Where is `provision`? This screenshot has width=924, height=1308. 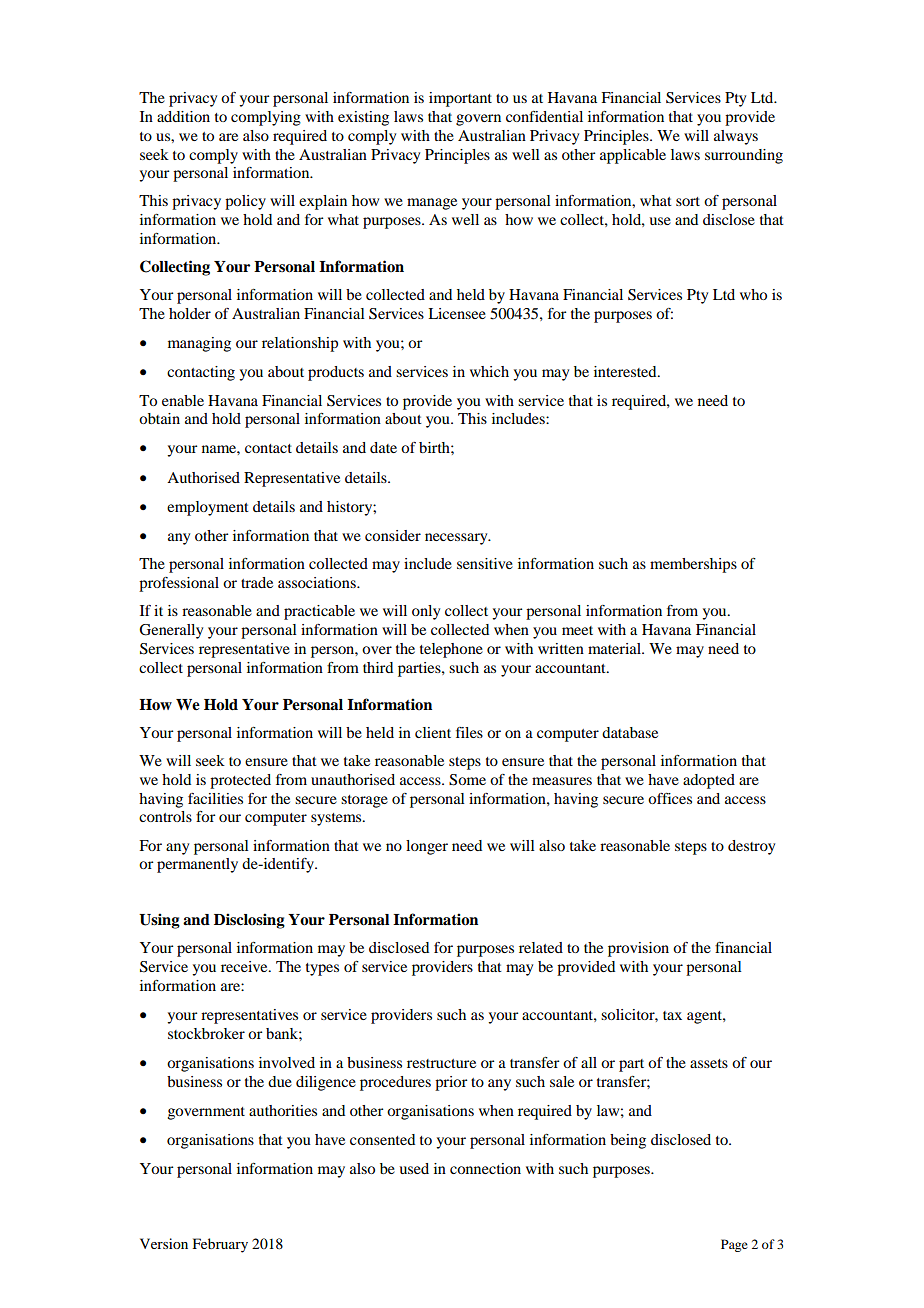
provision is located at coordinates (638, 949).
